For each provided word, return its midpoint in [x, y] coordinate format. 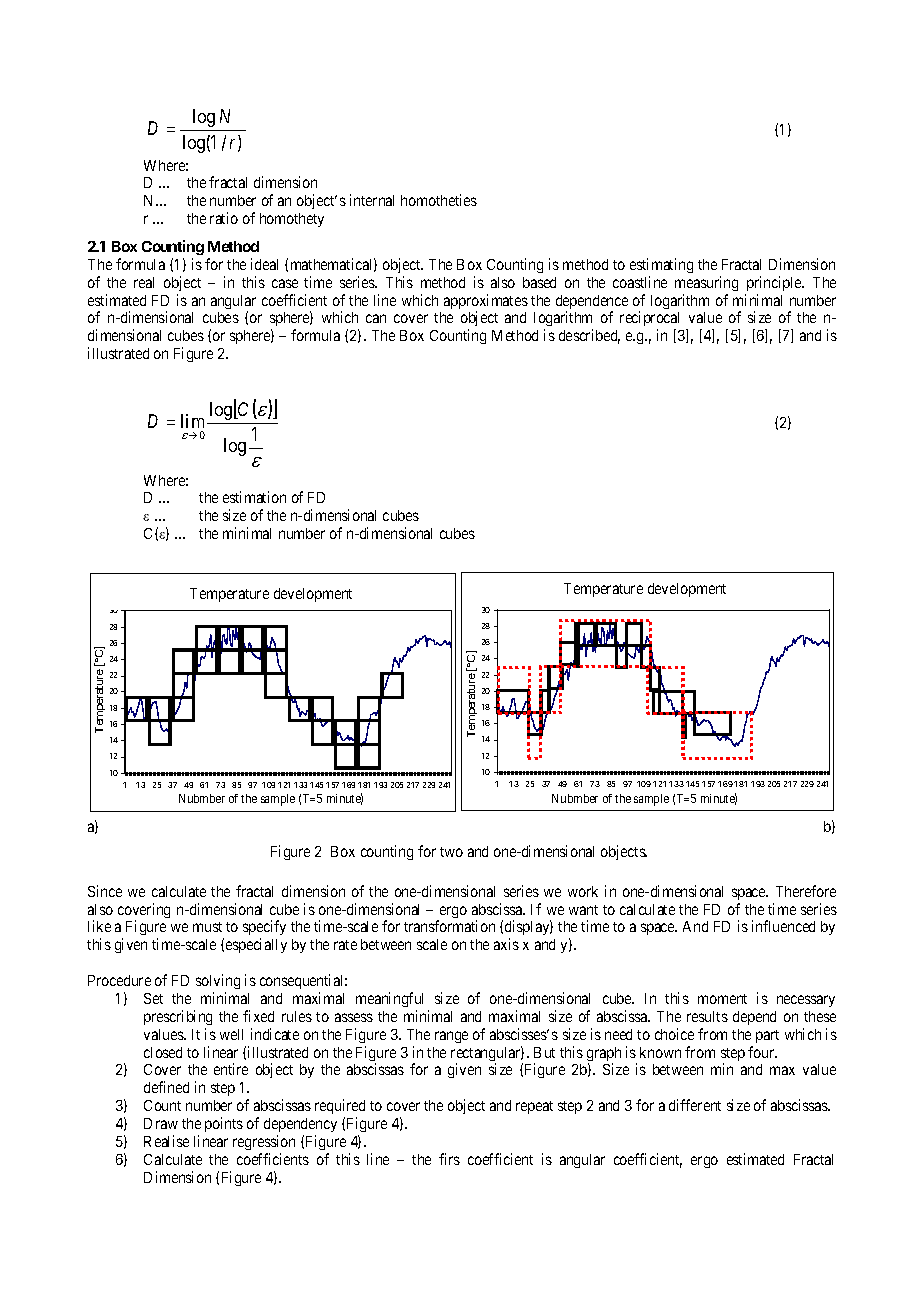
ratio [224, 218]
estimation [254, 497]
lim [194, 421]
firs [449, 1159]
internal [372, 200]
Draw [161, 1123]
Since [105, 891]
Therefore [806, 891]
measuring [706, 283]
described [589, 336]
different [695, 1105]
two [451, 852]
